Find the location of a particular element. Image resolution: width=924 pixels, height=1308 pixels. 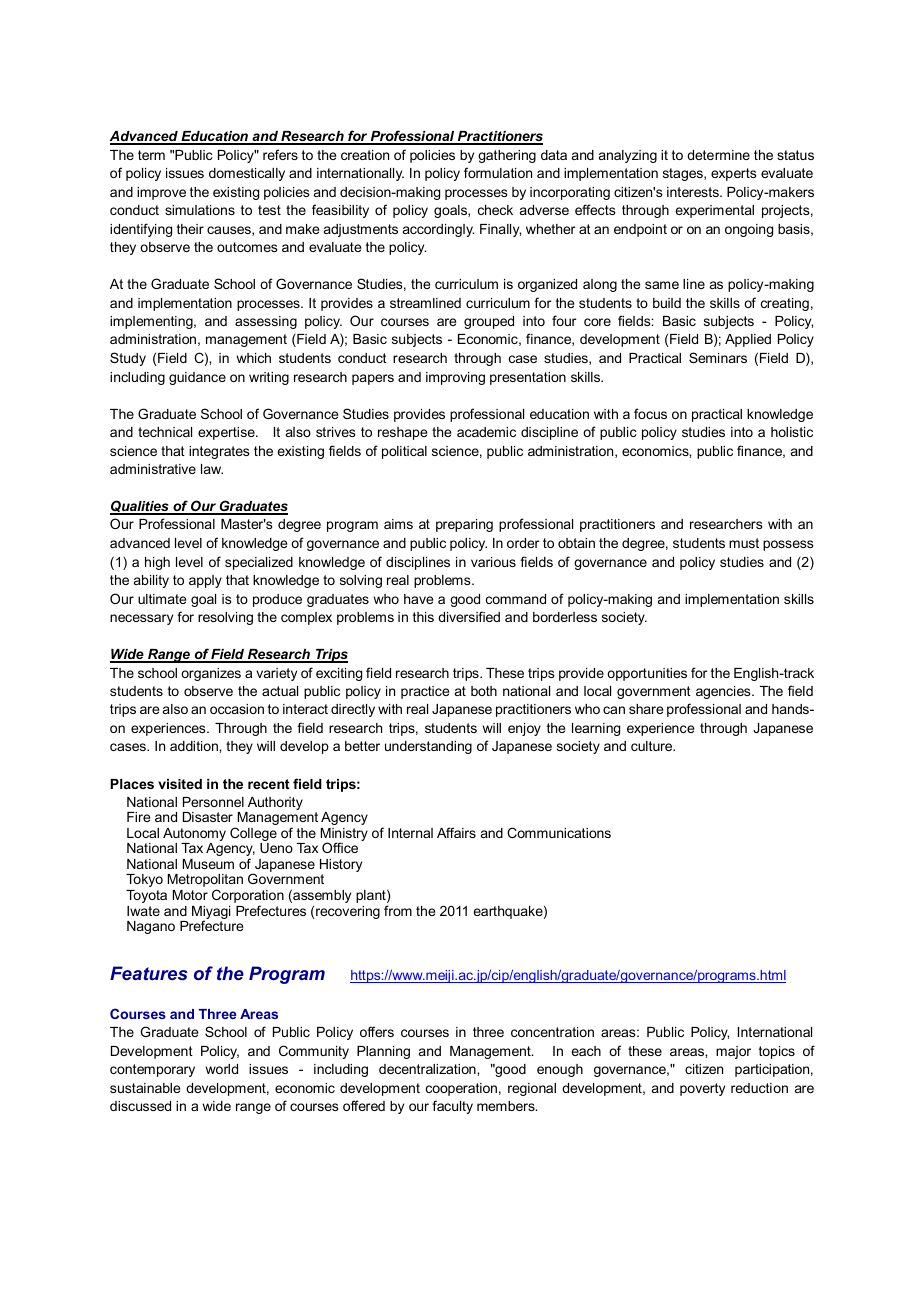

experts is located at coordinates (734, 174).
